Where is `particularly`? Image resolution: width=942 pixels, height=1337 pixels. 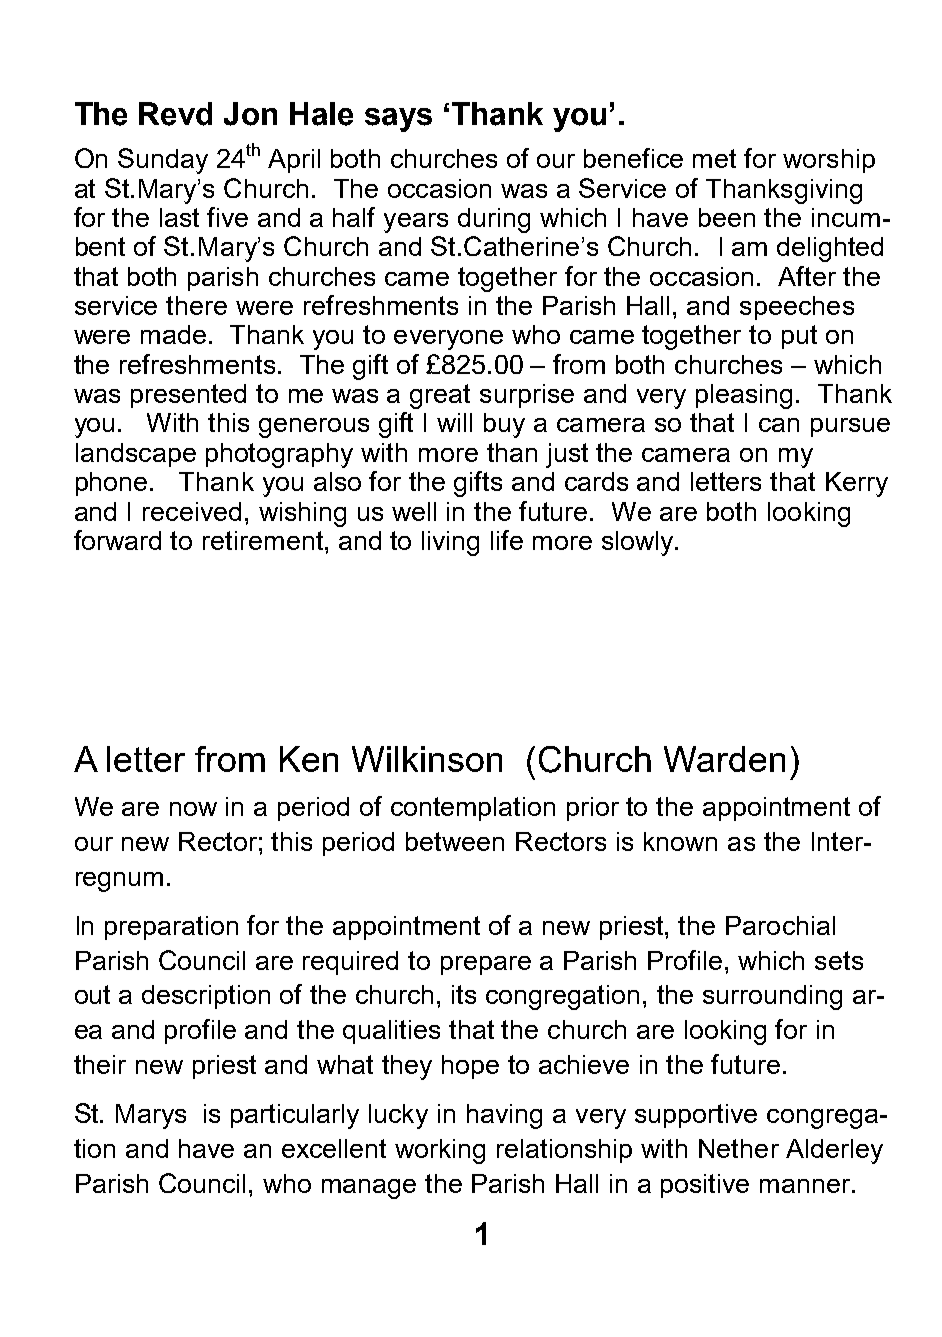
particularly is located at coordinates (295, 1116).
